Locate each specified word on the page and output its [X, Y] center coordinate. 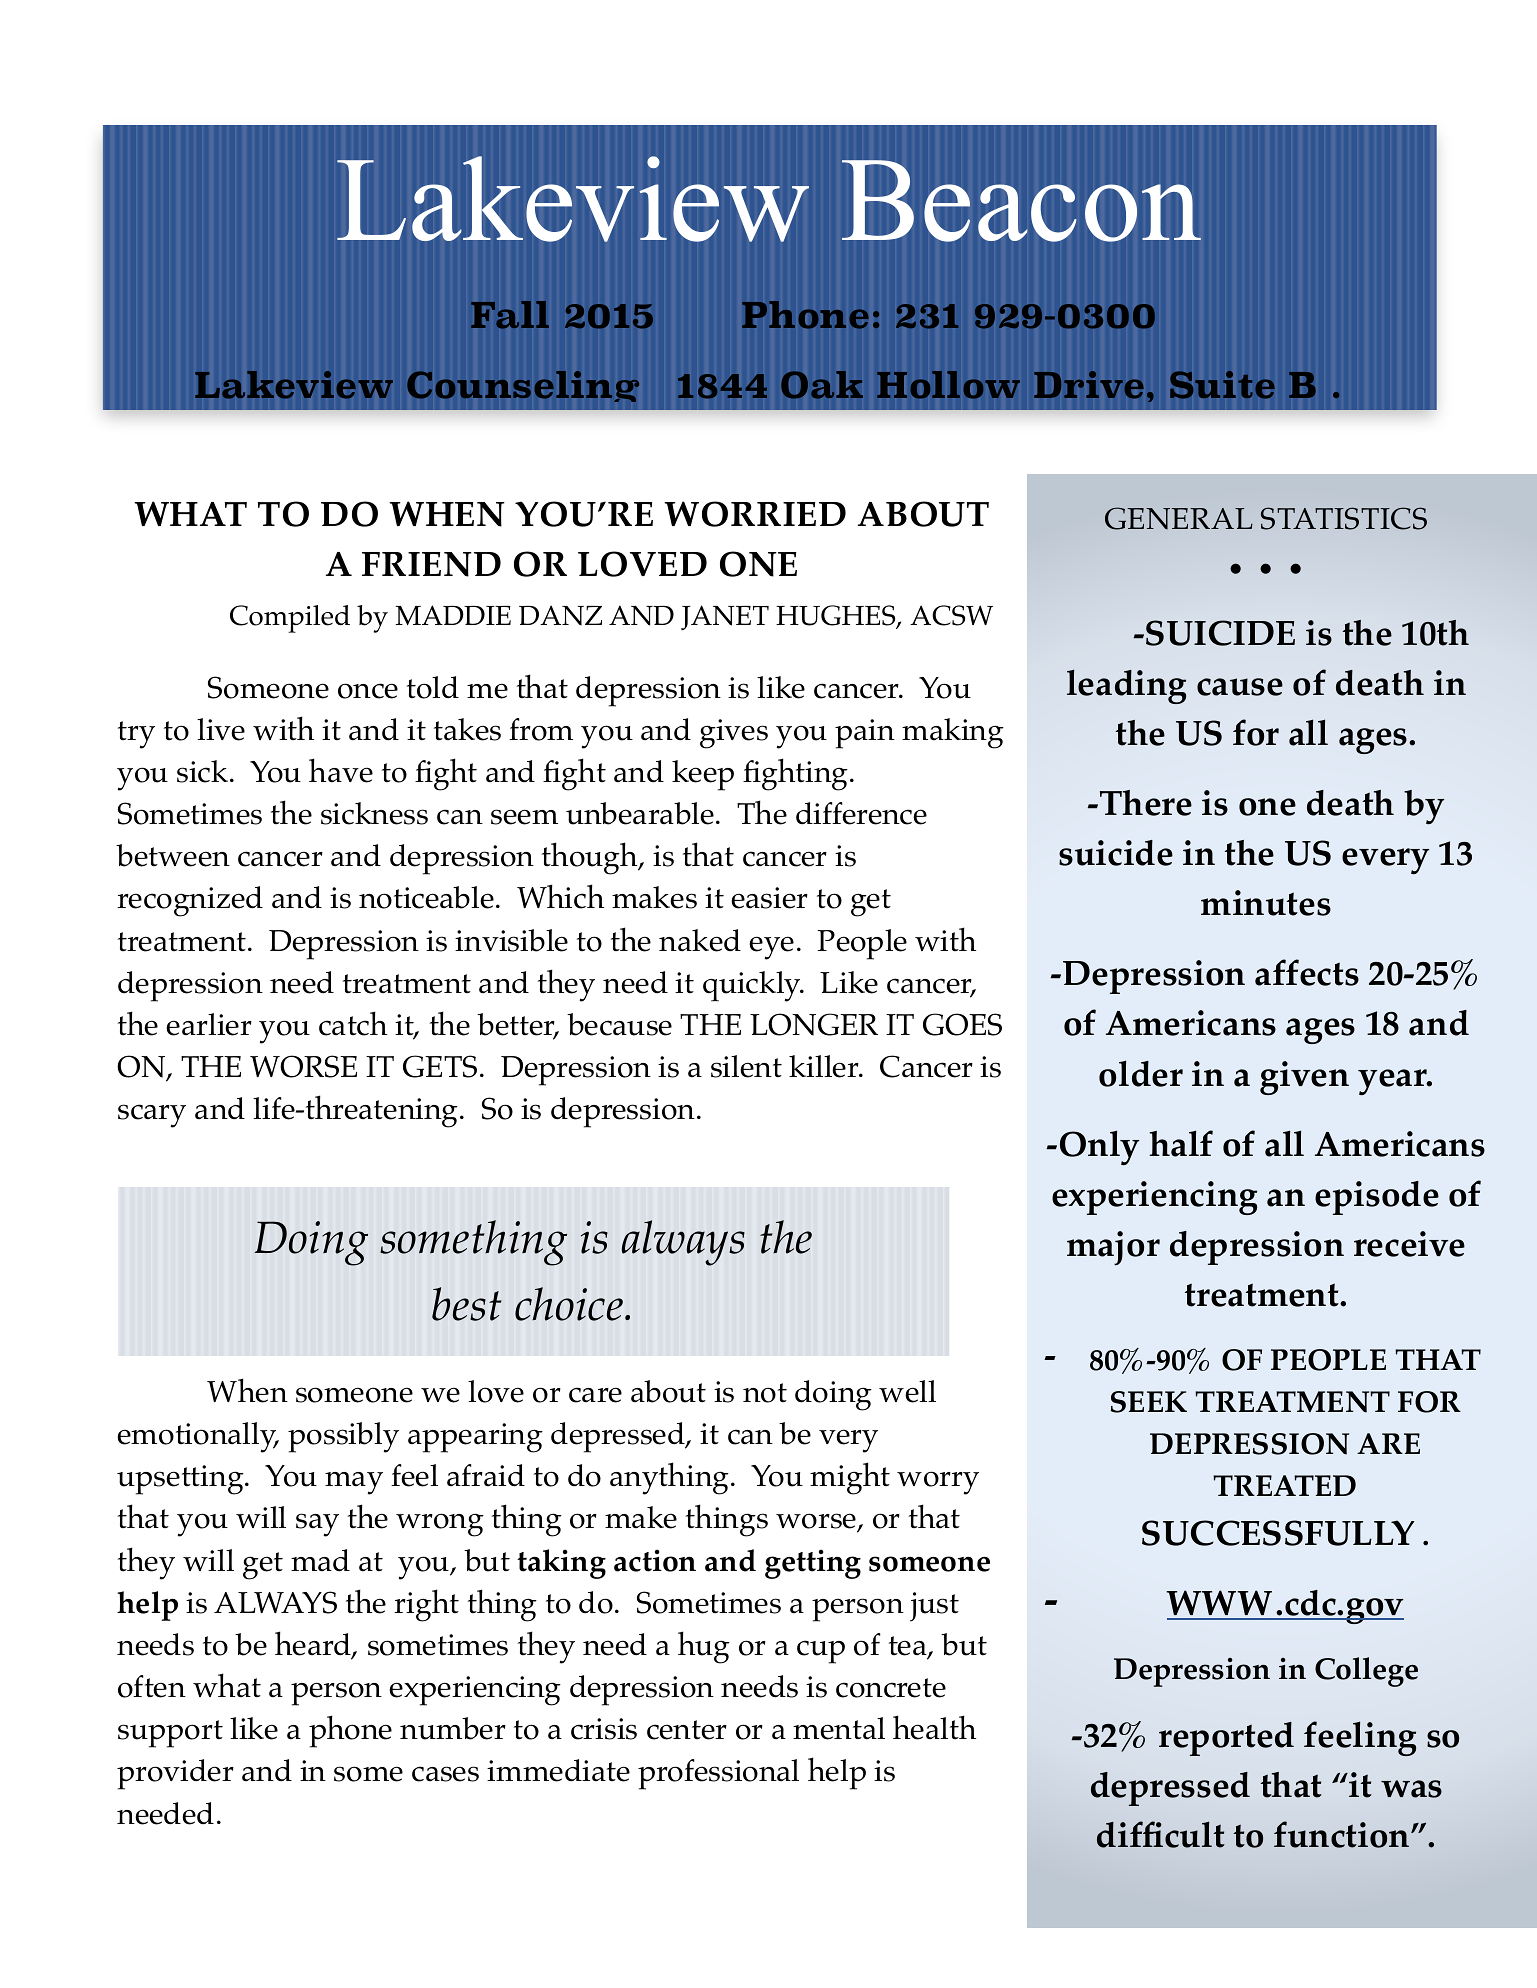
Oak [822, 385]
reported [1226, 1739]
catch [353, 1023]
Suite [1222, 385]
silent [746, 1066]
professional [718, 1774]
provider [175, 1774]
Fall [510, 315]
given [1304, 1078]
